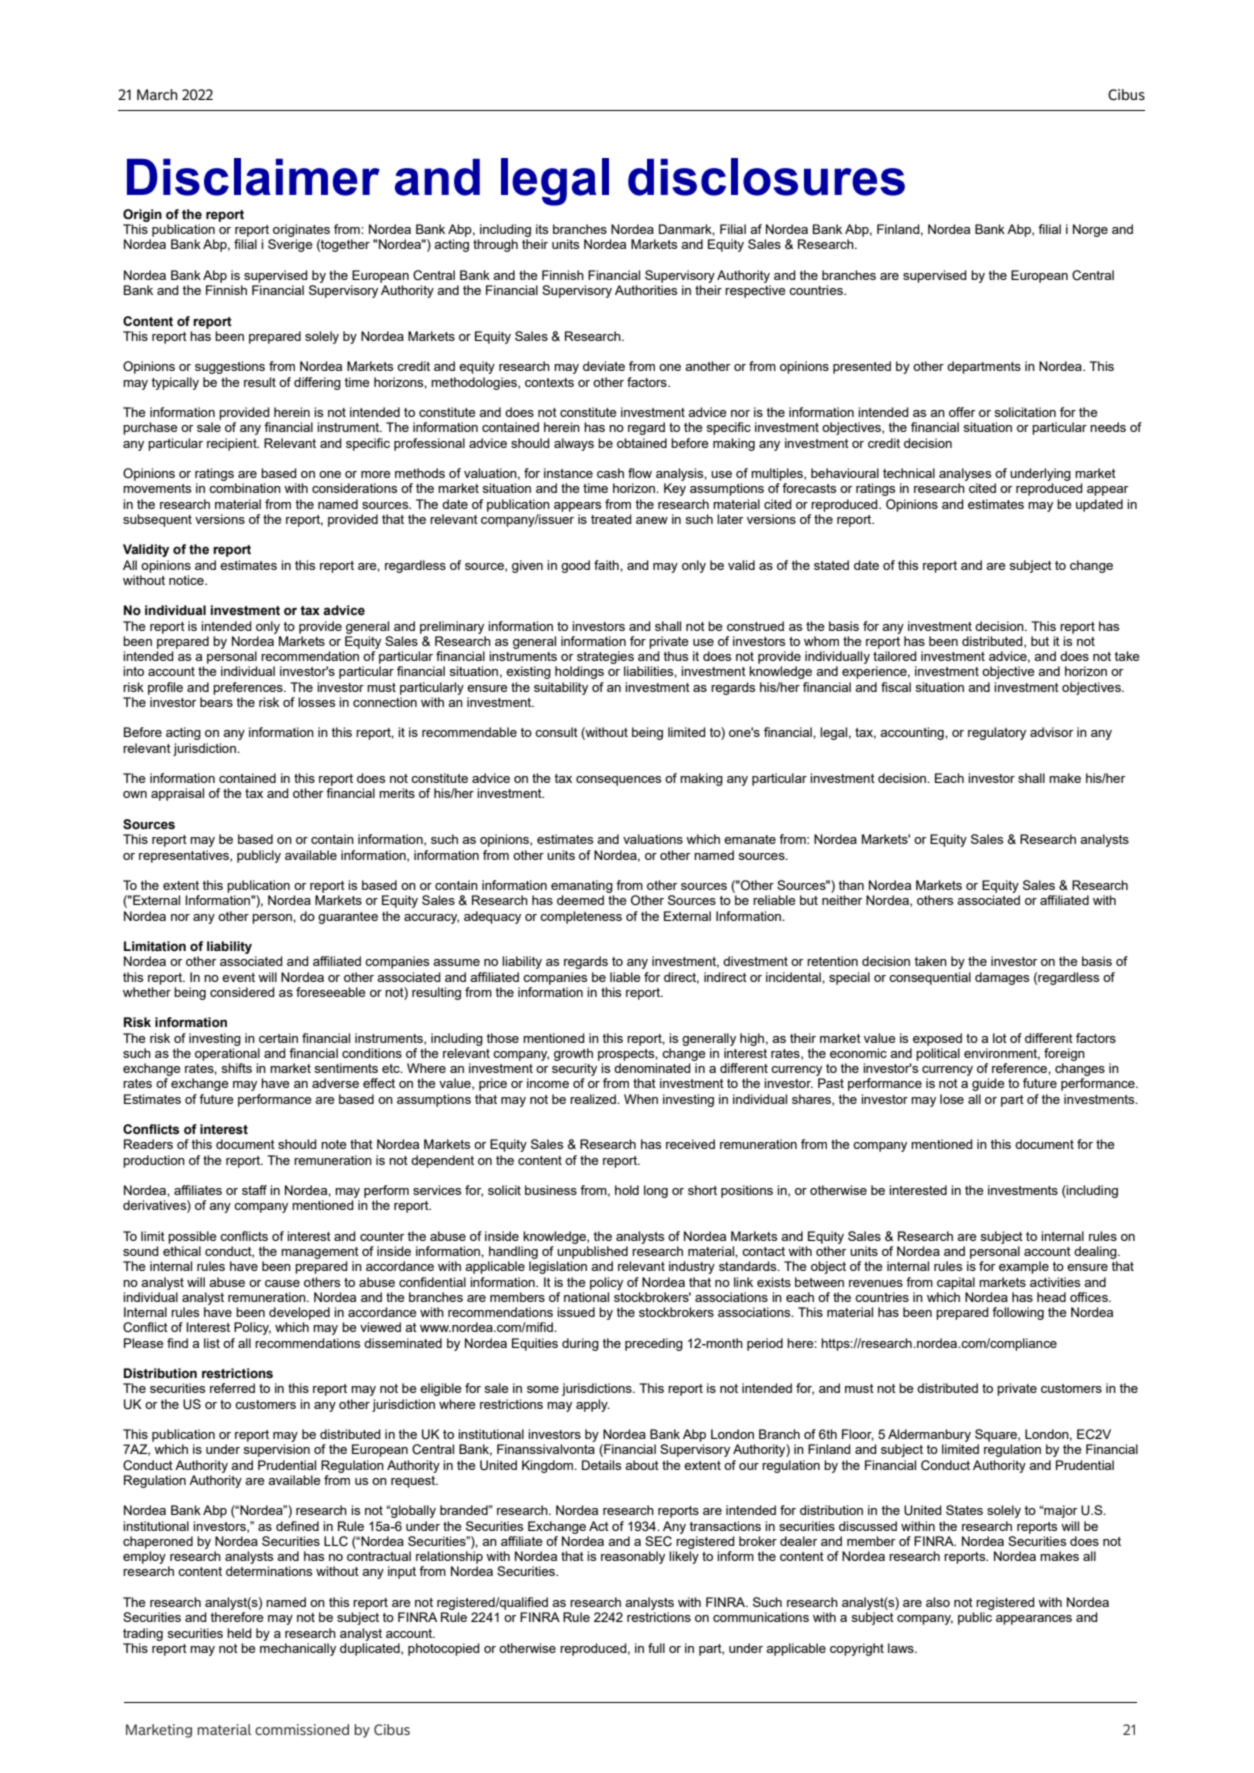  What do you see at coordinates (656, 1191) in the page?
I see `long` at bounding box center [656, 1191].
